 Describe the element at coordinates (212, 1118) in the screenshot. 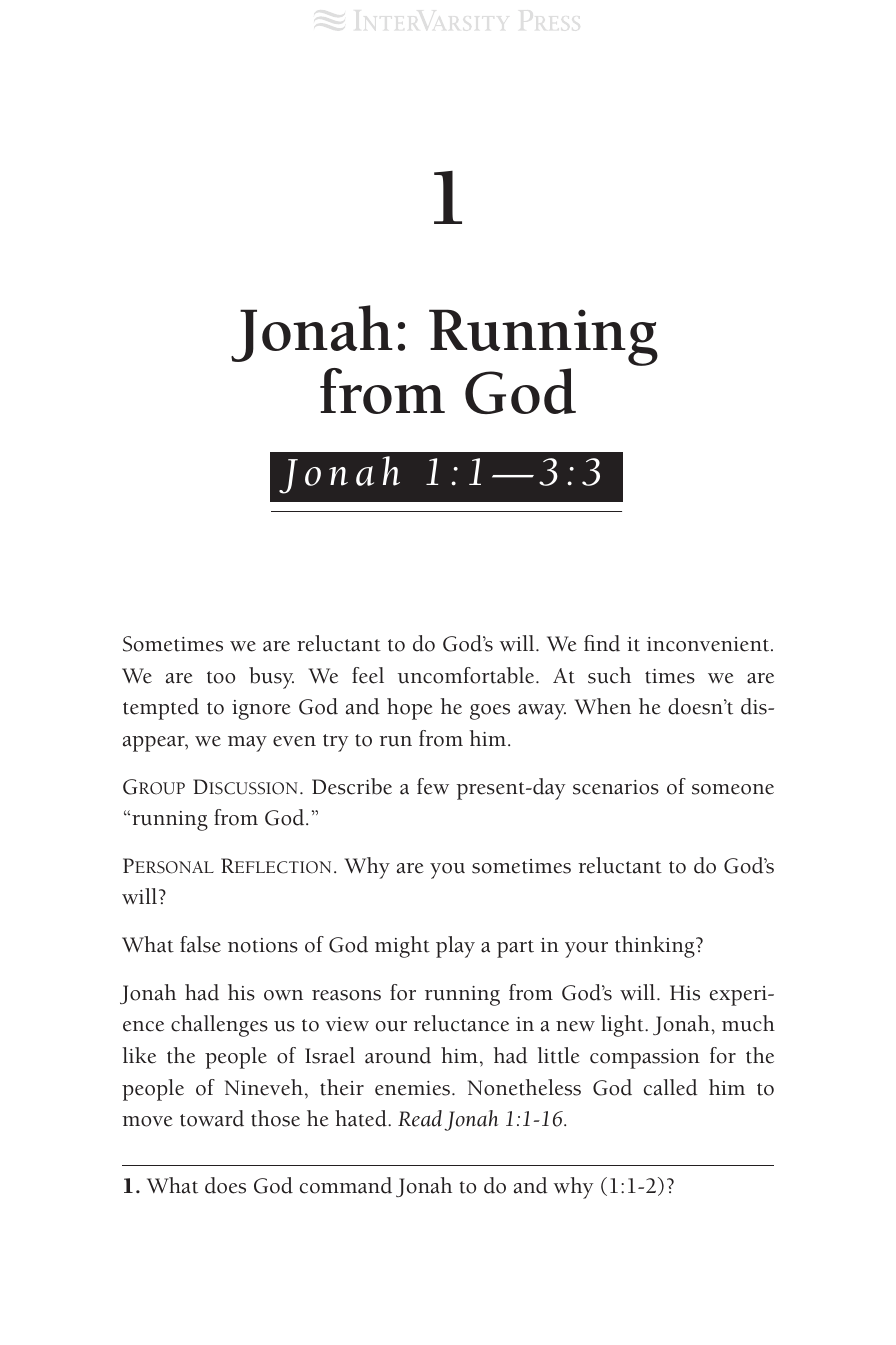

I see `toward` at that location.
